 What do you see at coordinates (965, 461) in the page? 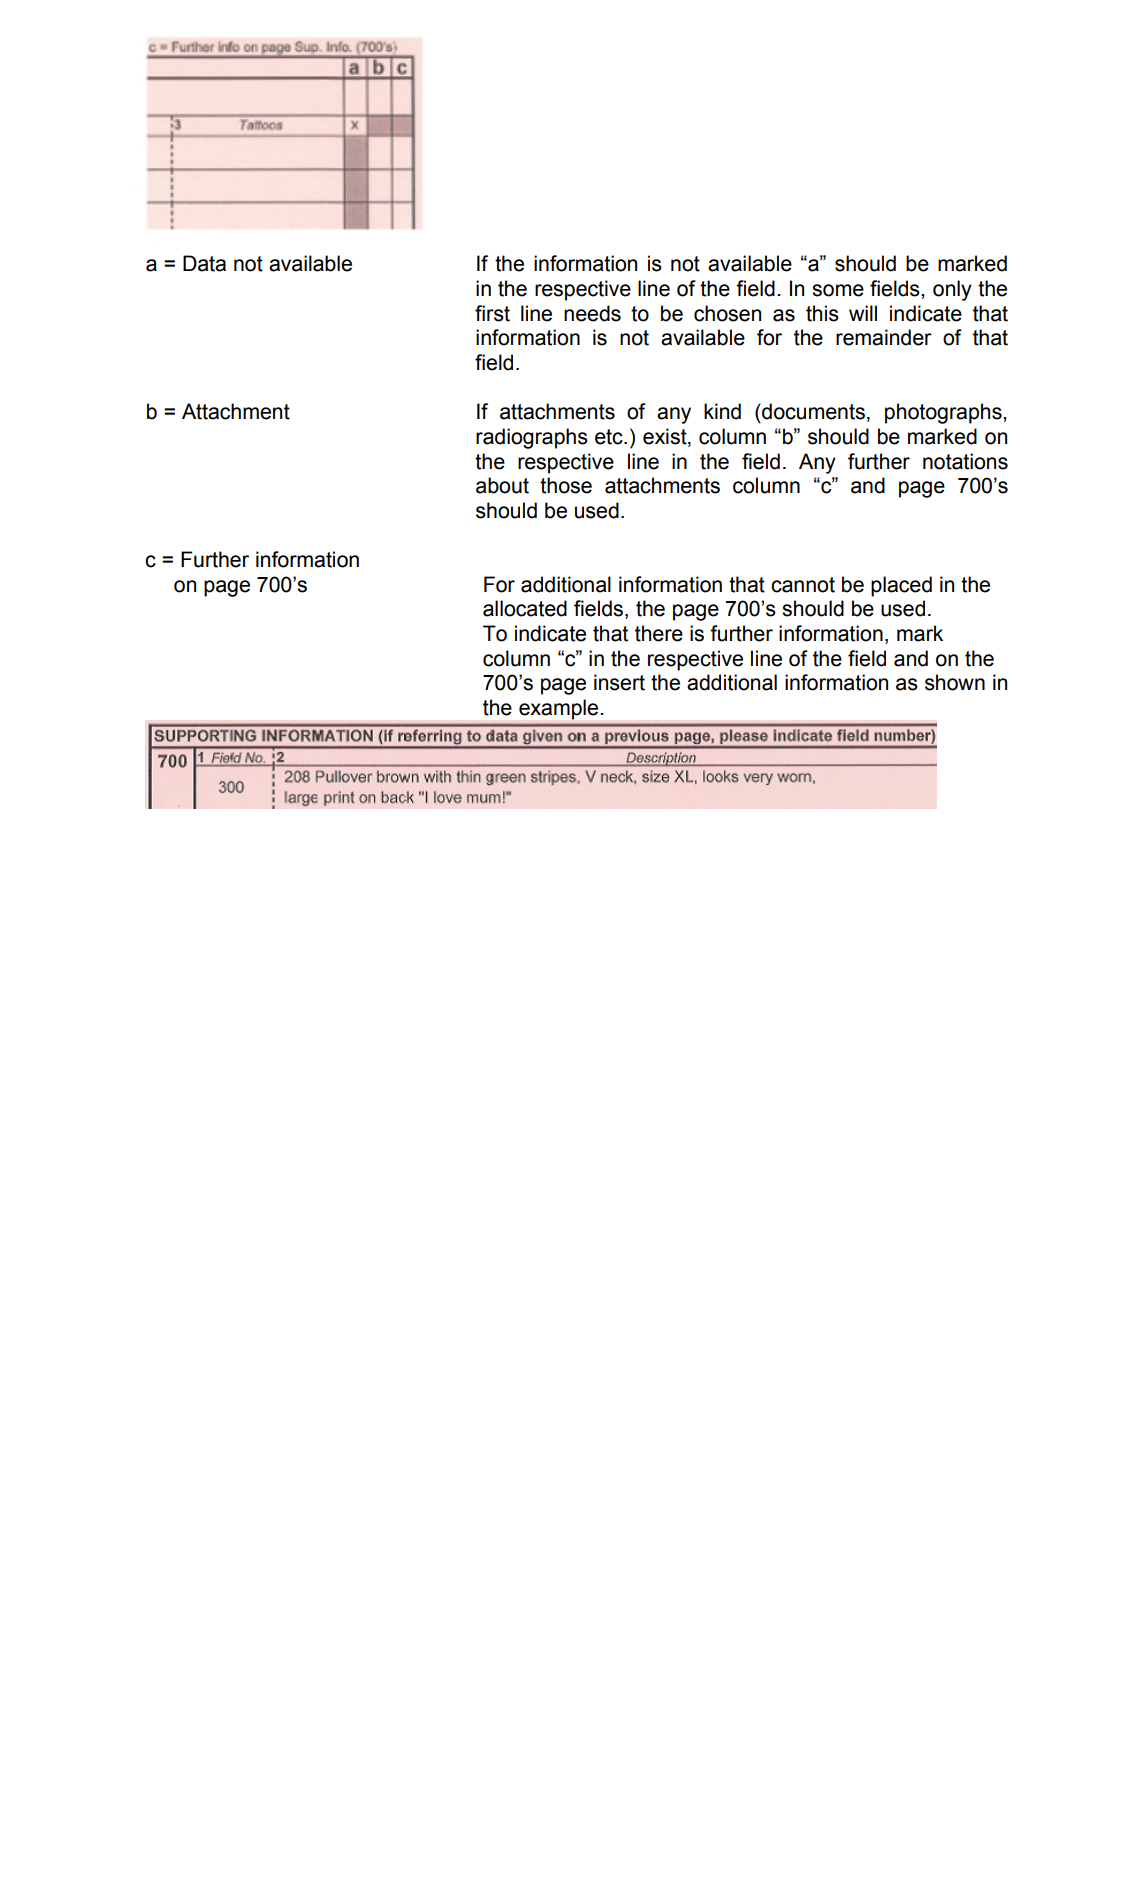
I see `notations` at bounding box center [965, 461].
